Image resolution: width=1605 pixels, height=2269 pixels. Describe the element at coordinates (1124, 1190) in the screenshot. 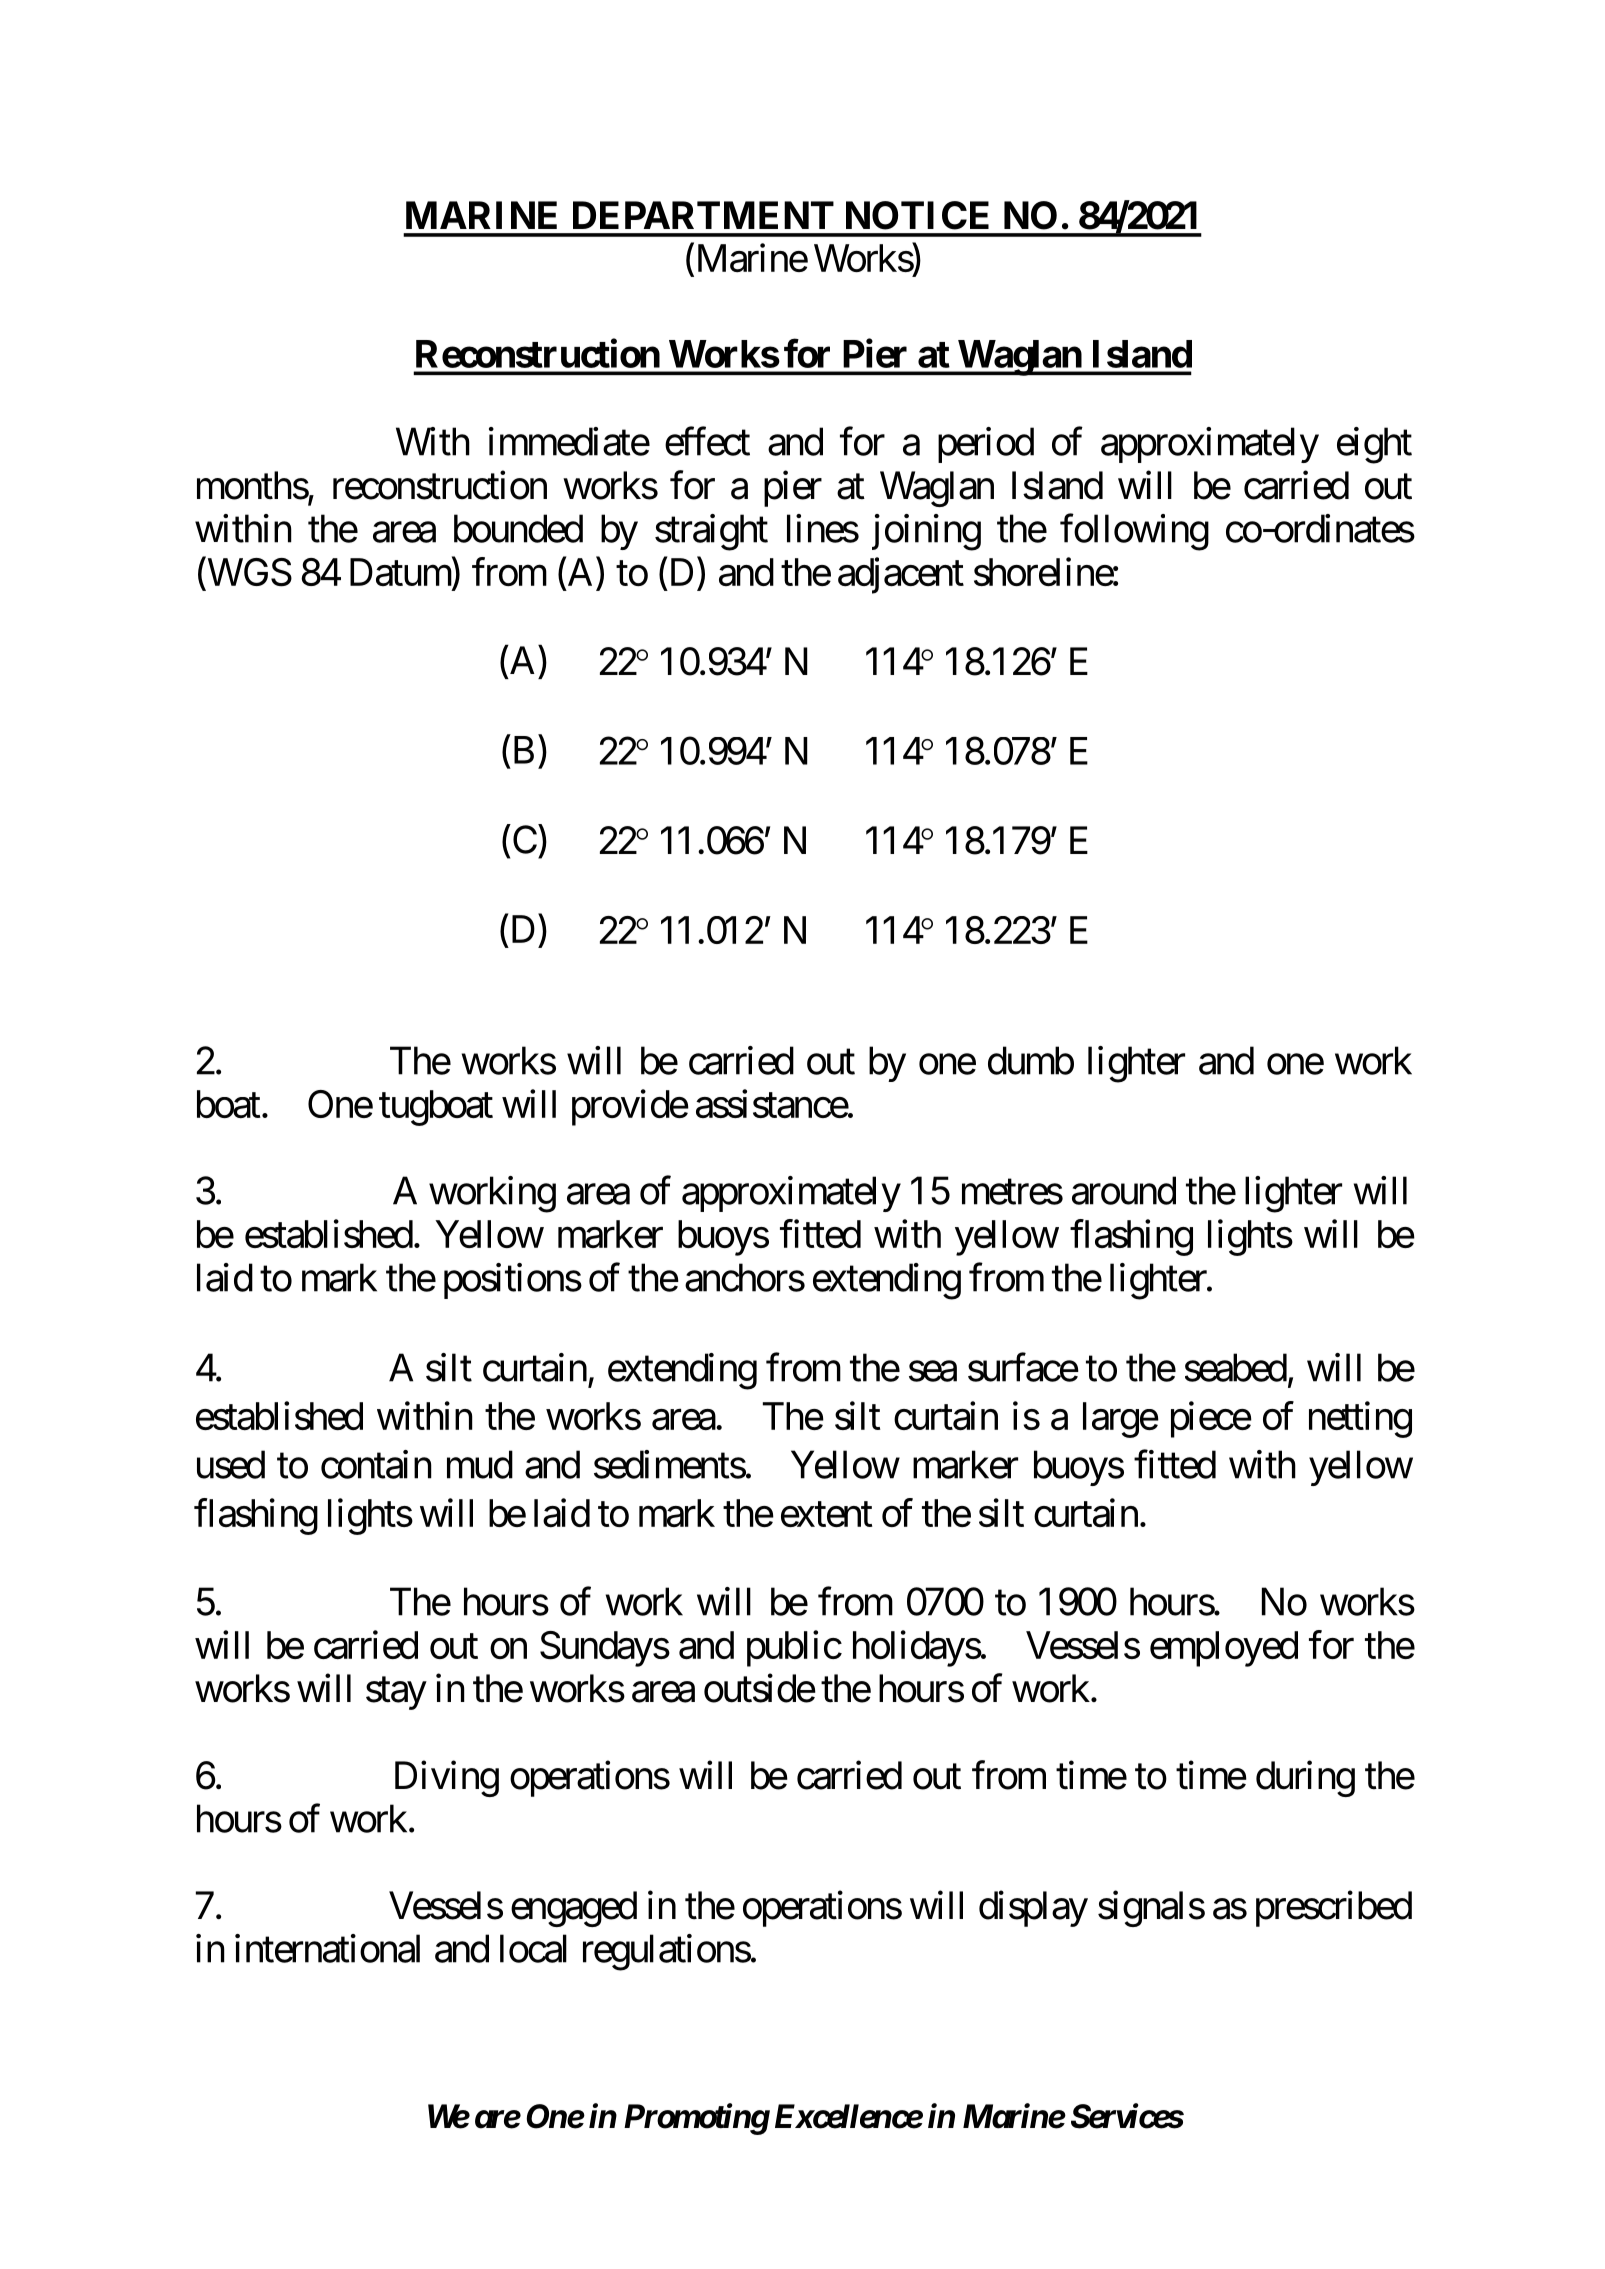

I see `around` at that location.
